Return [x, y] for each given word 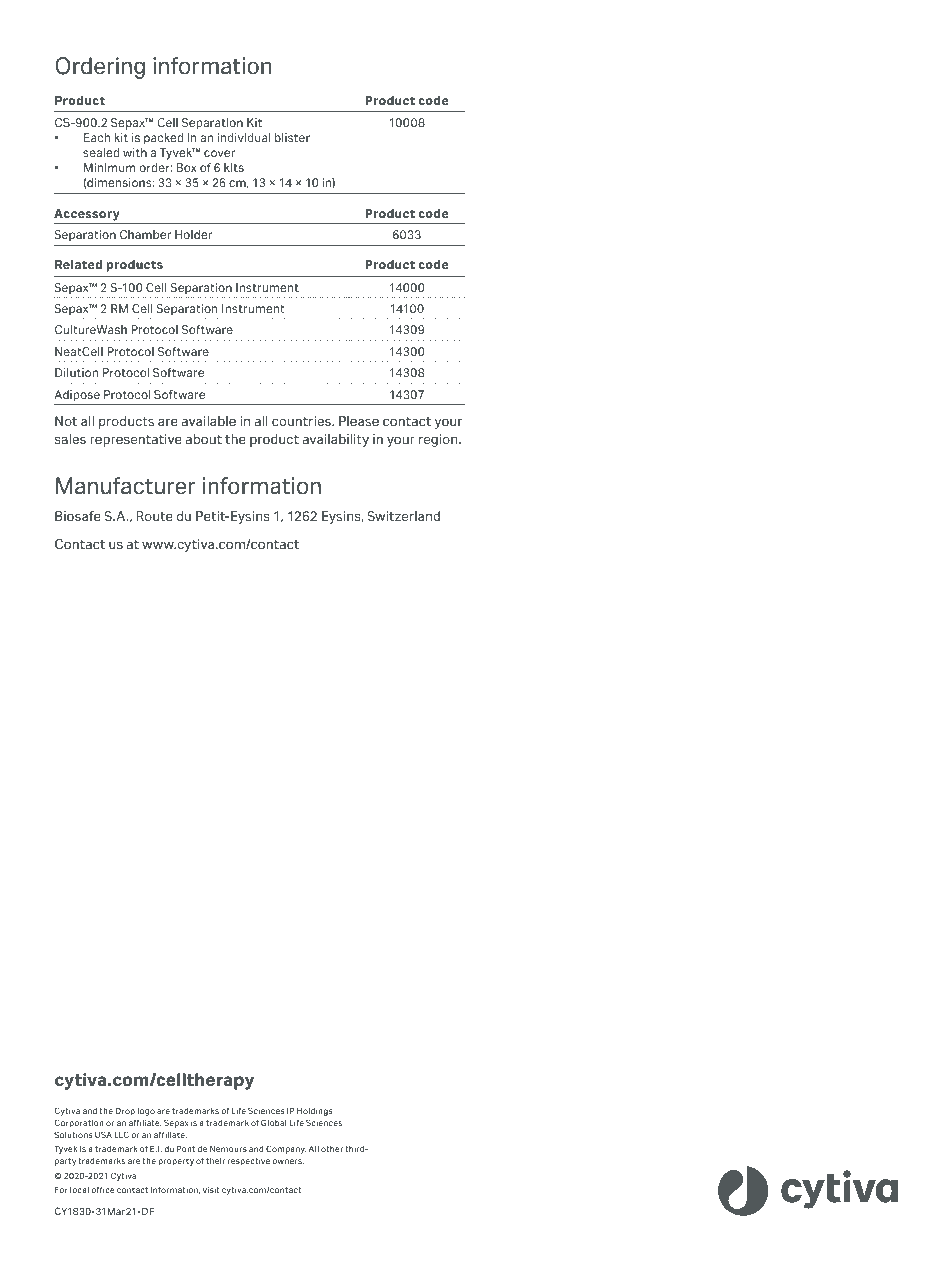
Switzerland [403, 516]
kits [234, 167]
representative [136, 440]
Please [359, 421]
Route [155, 516]
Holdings [315, 1112]
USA [103, 1134]
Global [273, 1122]
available [209, 421]
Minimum [110, 167]
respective [249, 1162]
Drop [125, 1112]
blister [292, 137]
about [204, 439]
